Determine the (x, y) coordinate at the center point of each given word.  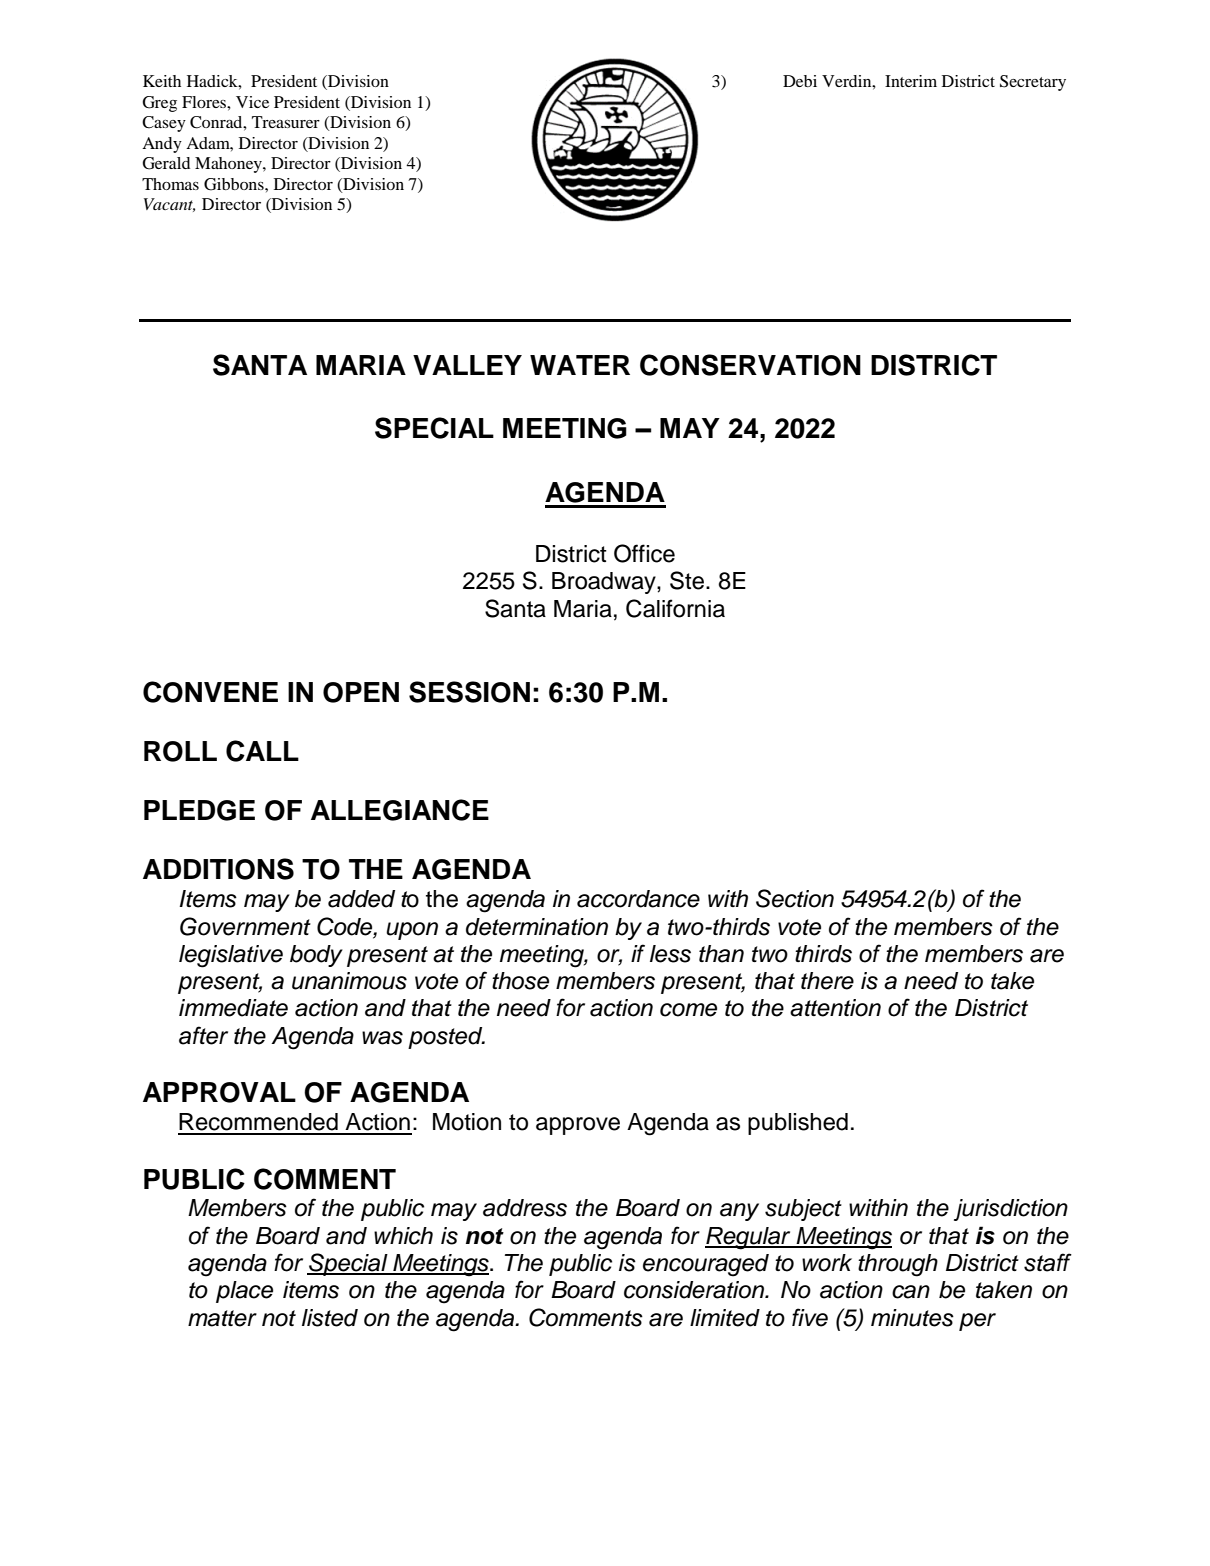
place (244, 1292)
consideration (695, 1290)
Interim (911, 81)
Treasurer (286, 122)
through (898, 1265)
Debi (800, 81)
